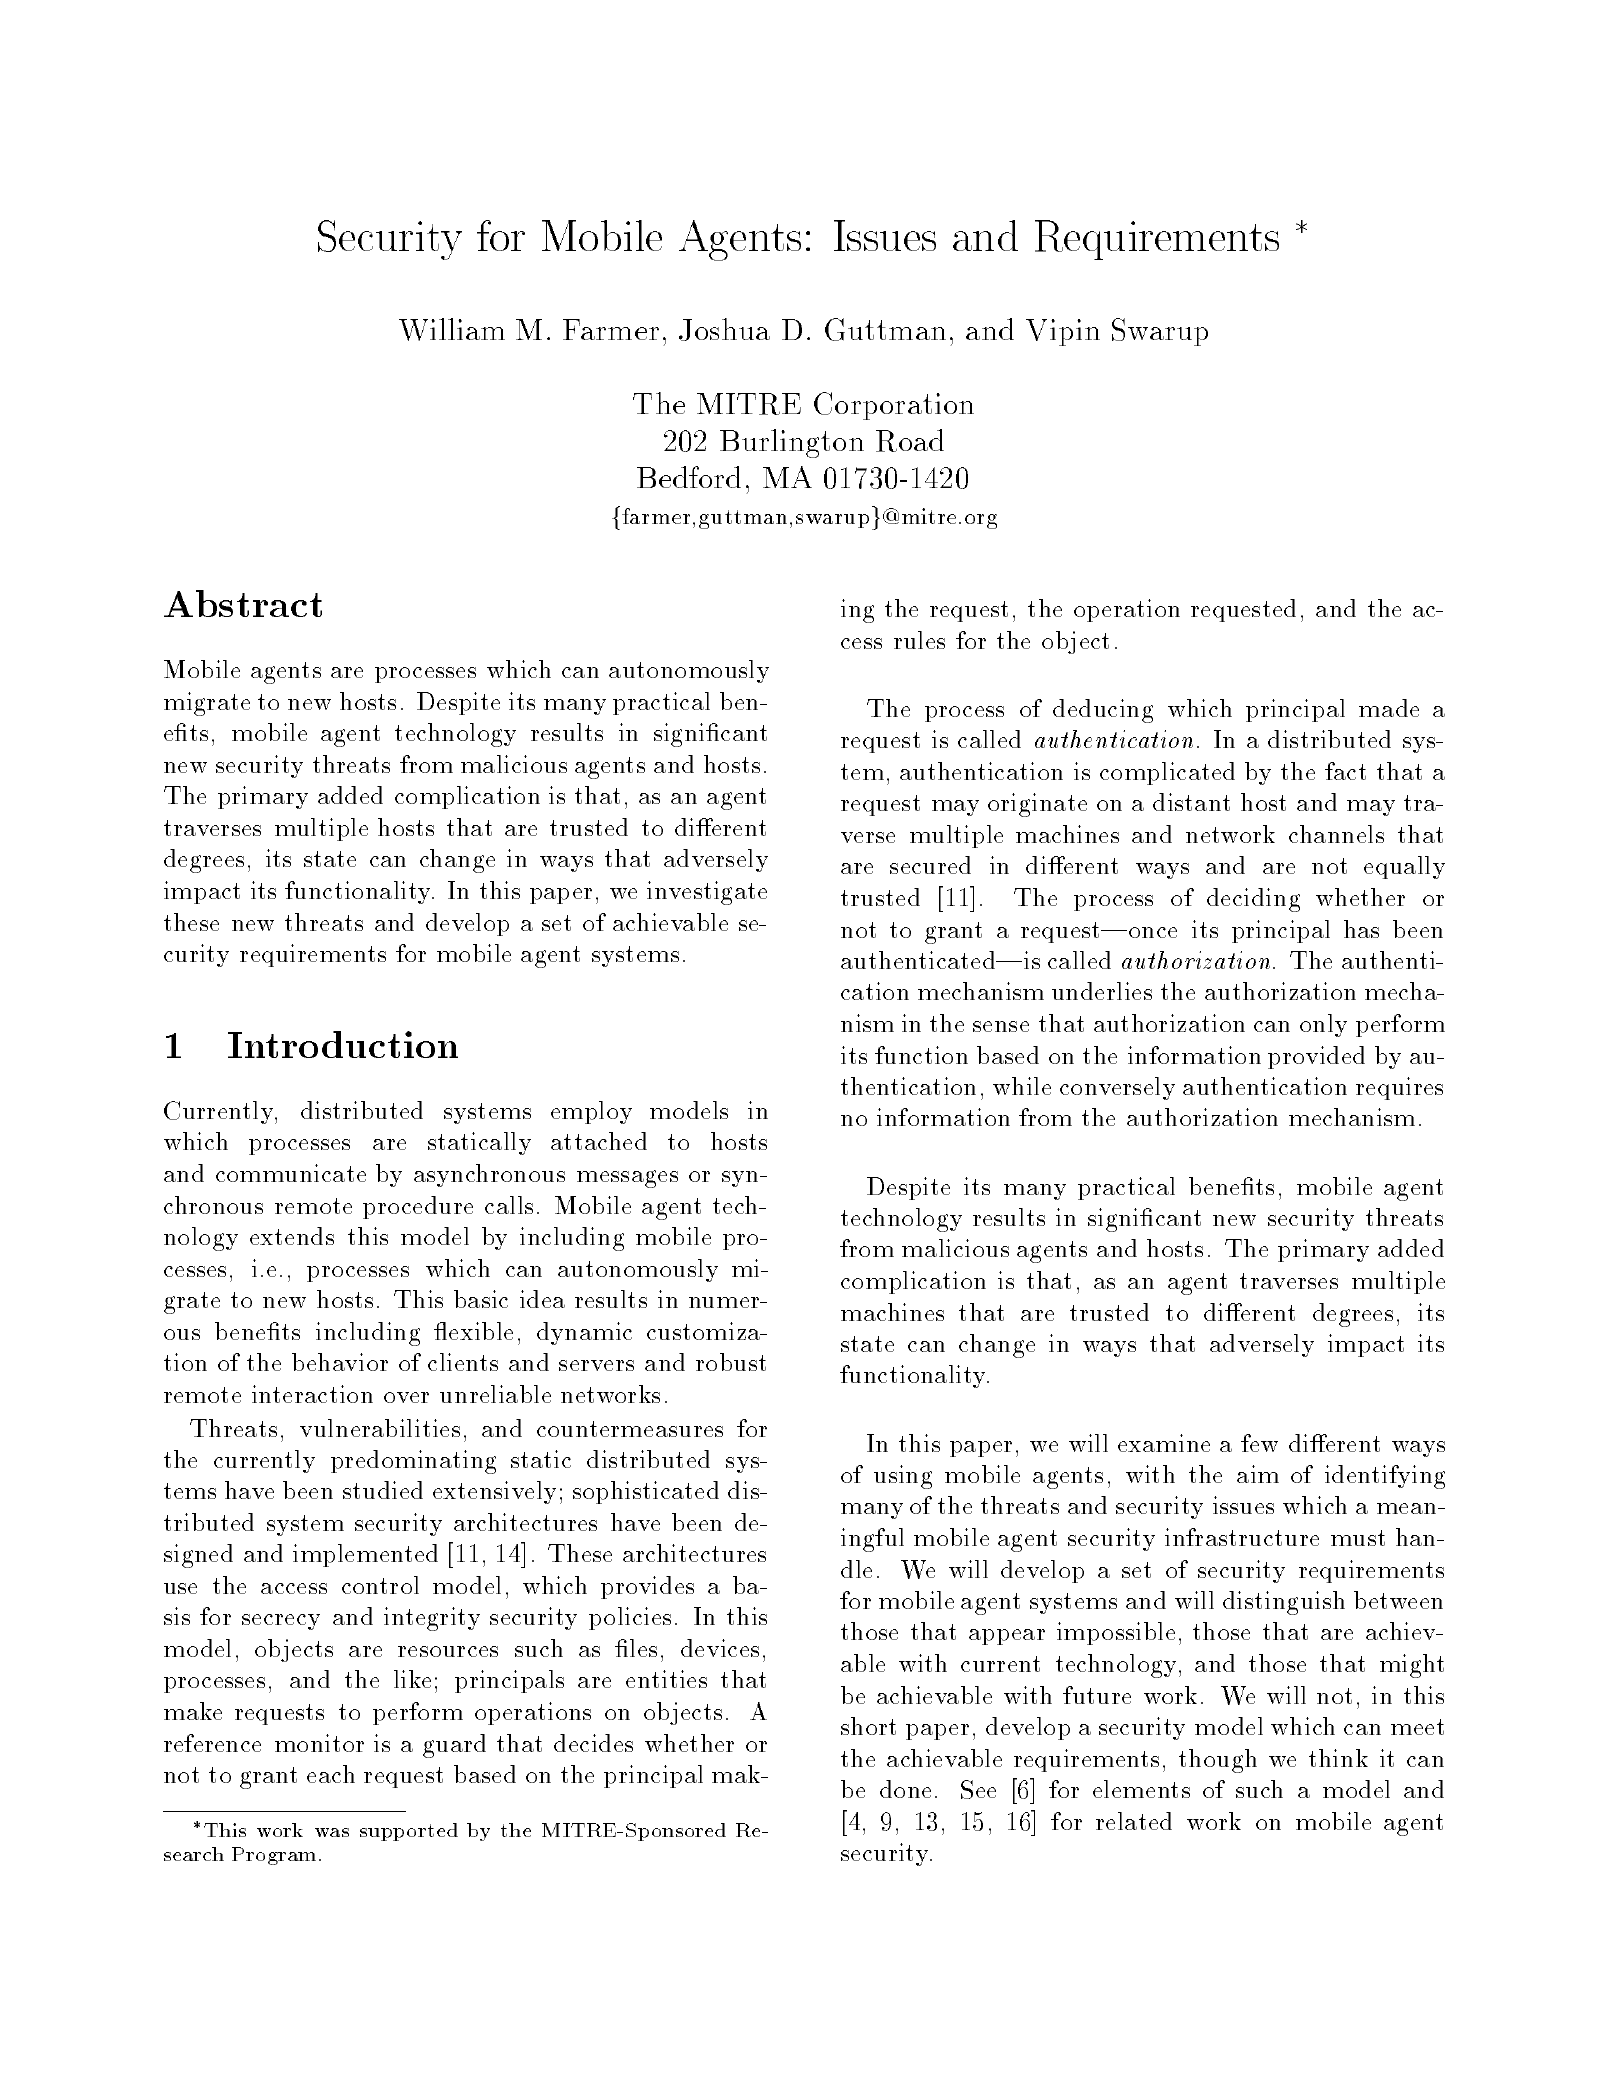  Describe the element at coordinates (1389, 708) in the page. I see `made` at that location.
